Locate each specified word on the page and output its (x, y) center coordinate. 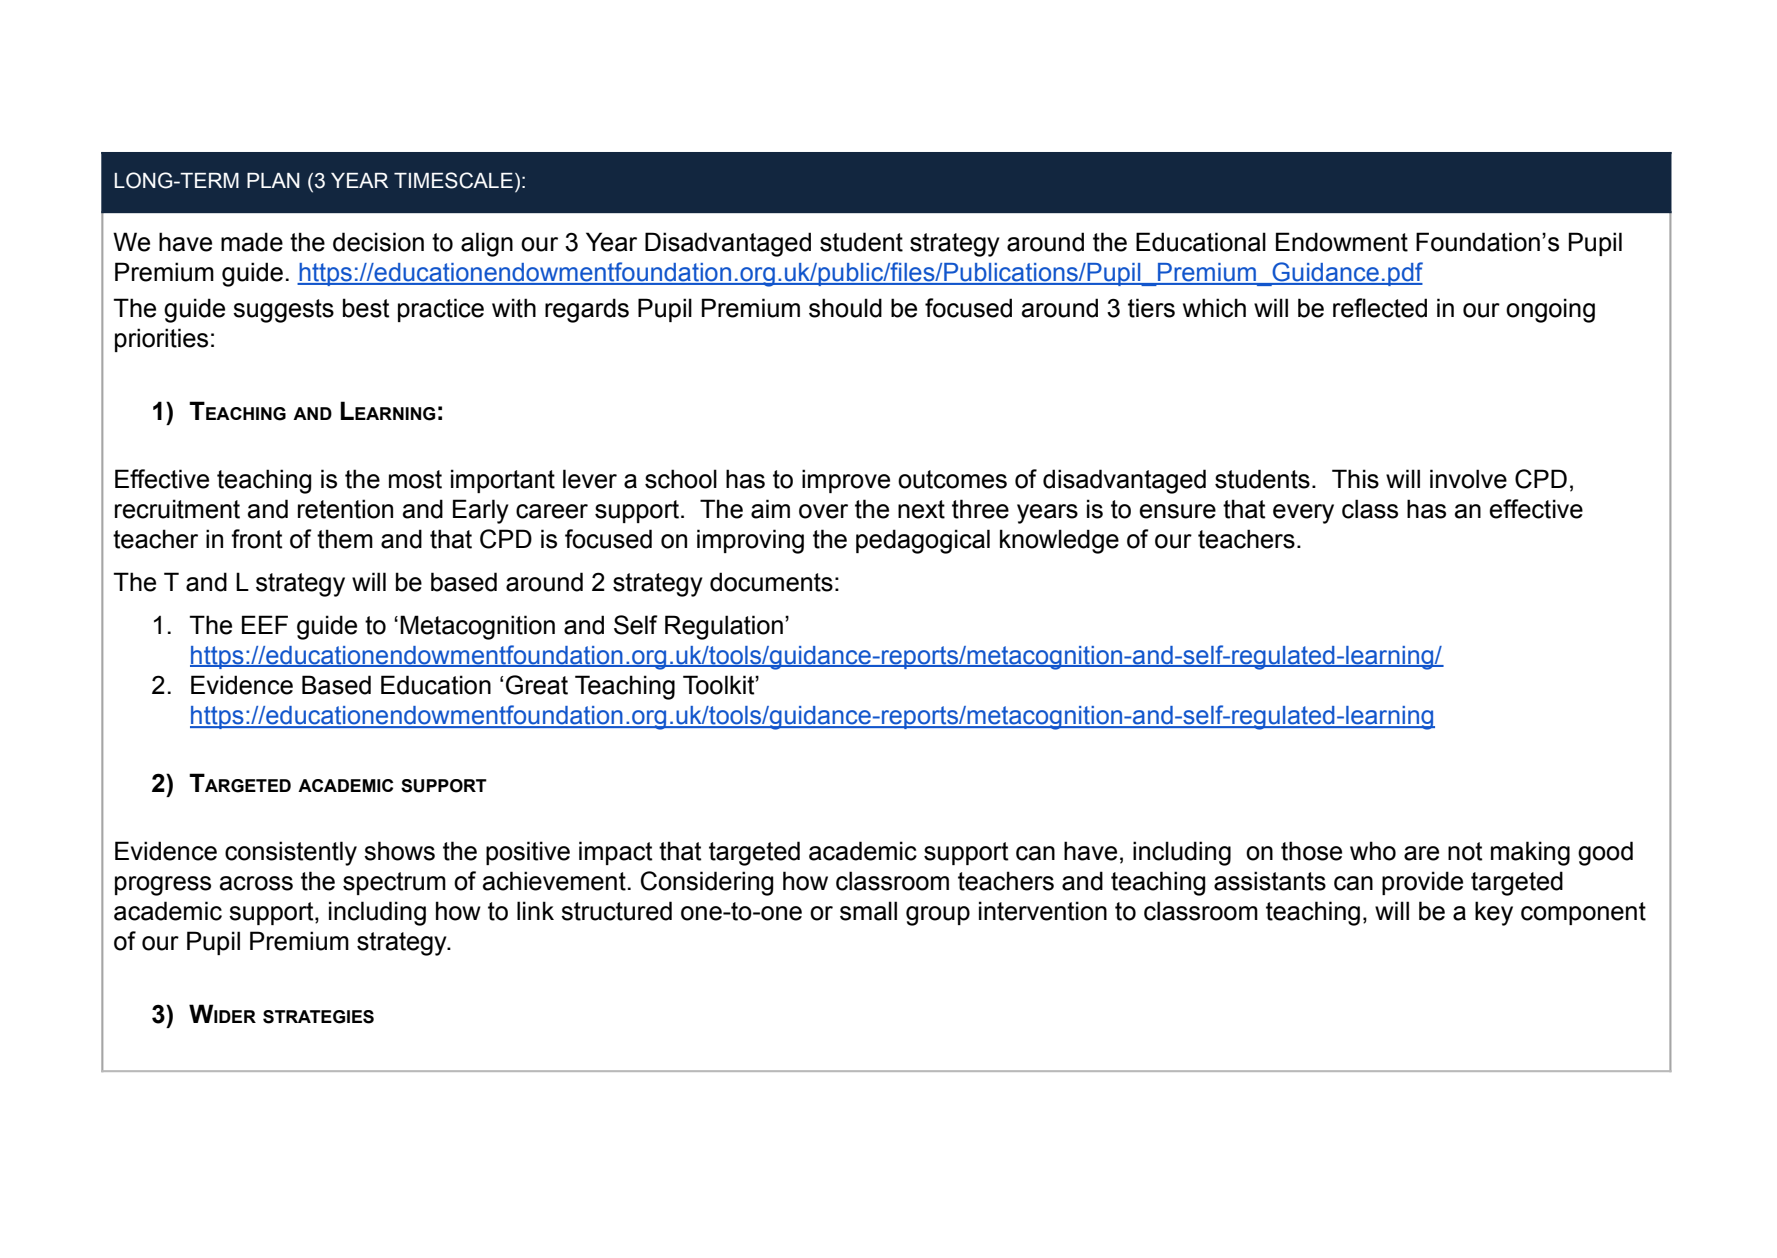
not (1465, 851)
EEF (265, 624)
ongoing (1550, 310)
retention (345, 509)
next (921, 509)
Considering (707, 883)
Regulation (724, 627)
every (1303, 514)
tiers (1151, 308)
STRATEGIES (318, 1017)
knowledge (1059, 541)
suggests (283, 311)
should (845, 308)
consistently (291, 853)
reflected (1380, 308)
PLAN (273, 180)
